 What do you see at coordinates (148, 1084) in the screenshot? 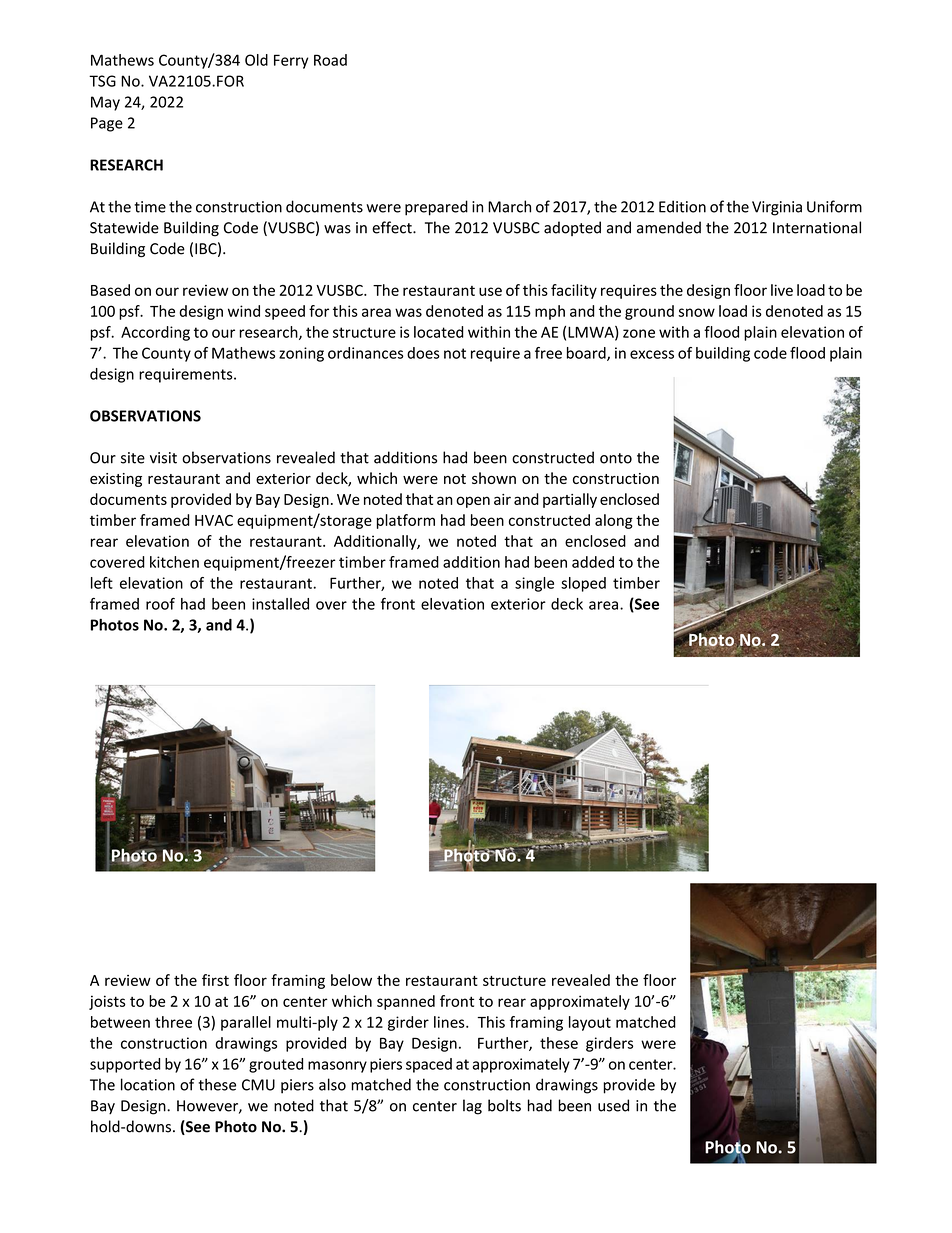
I see `location` at bounding box center [148, 1084].
